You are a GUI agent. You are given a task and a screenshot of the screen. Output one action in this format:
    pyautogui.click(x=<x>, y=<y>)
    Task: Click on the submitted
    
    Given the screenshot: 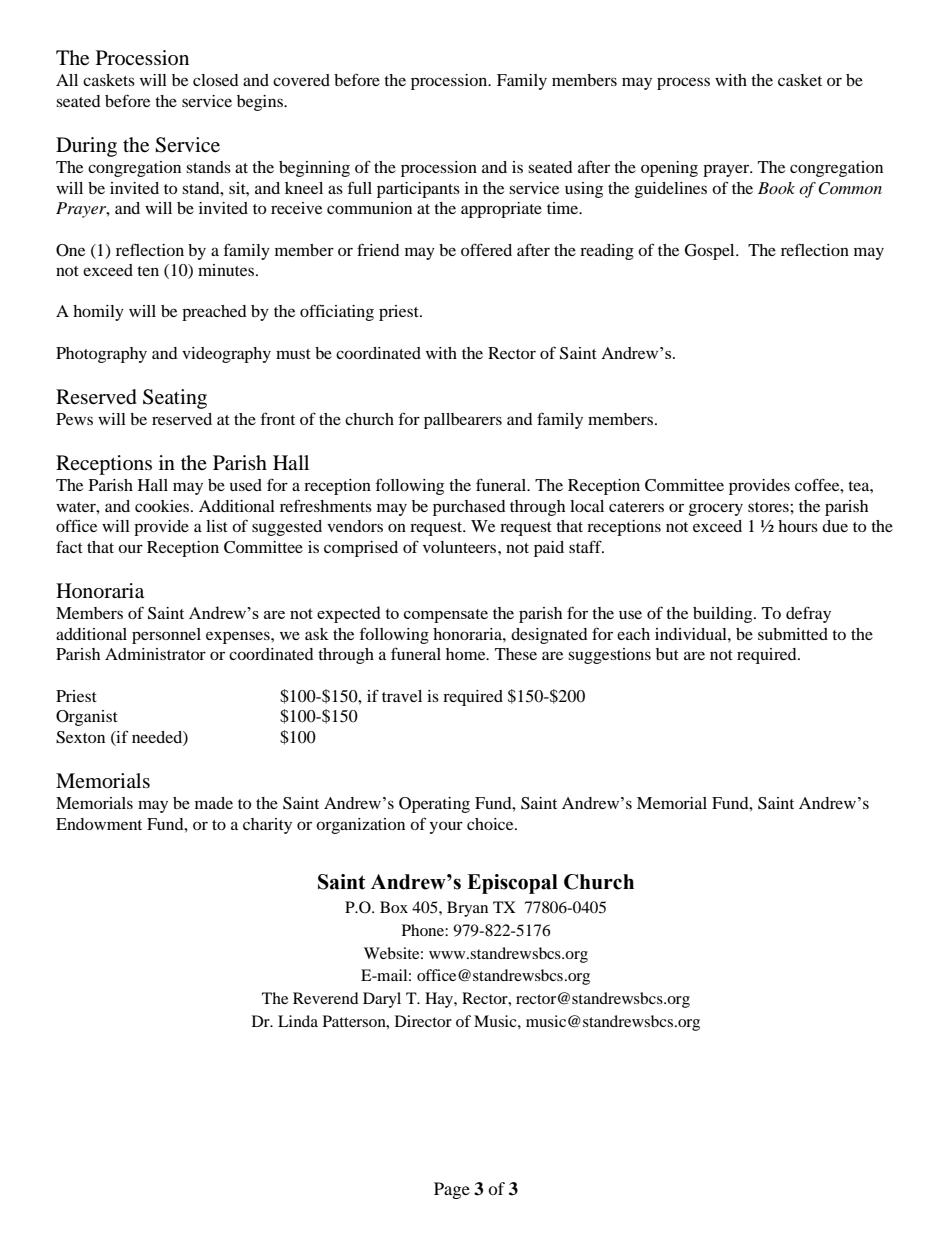 What is the action you would take?
    pyautogui.click(x=793, y=634)
